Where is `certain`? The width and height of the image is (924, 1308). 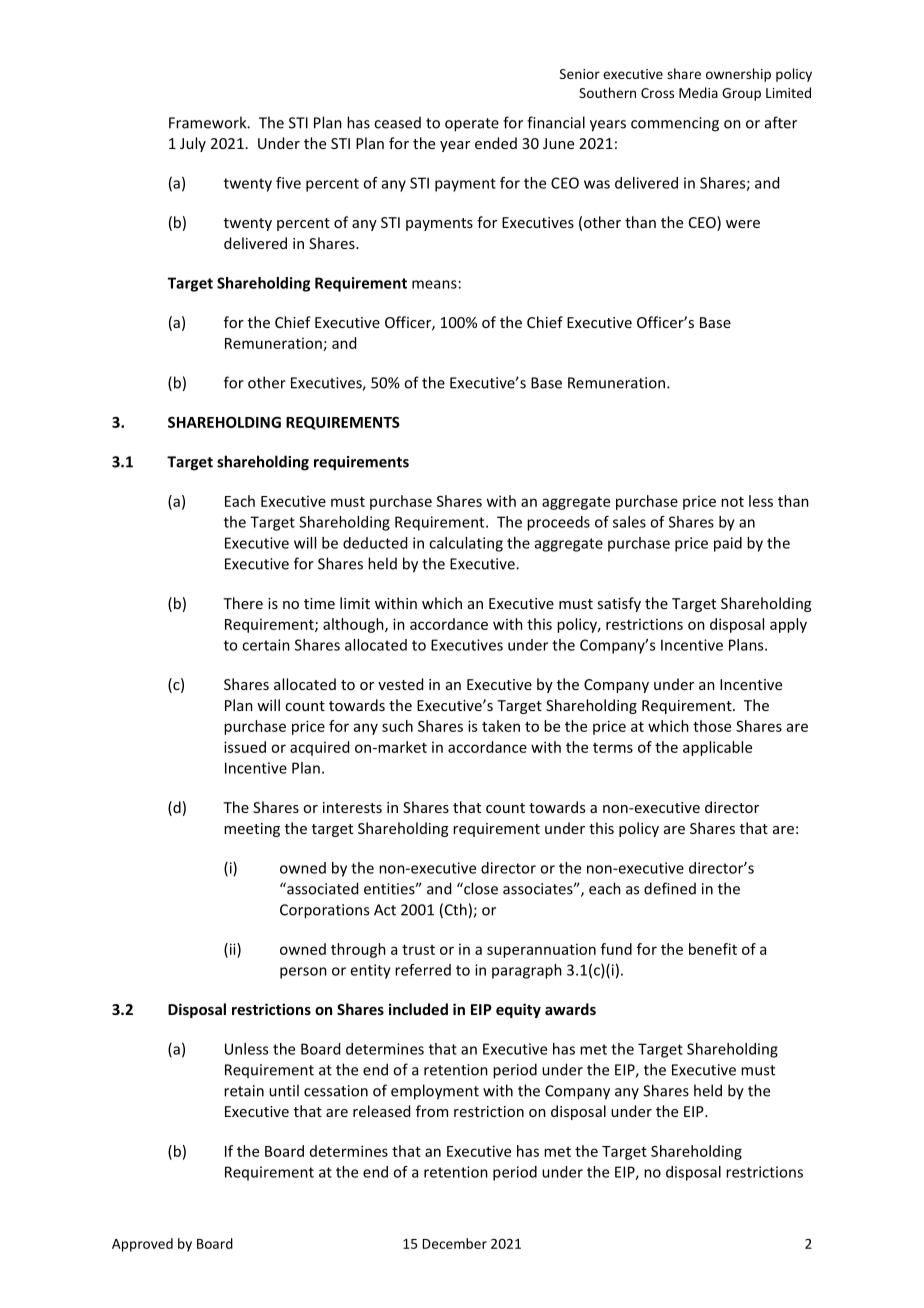
certain is located at coordinates (266, 645).
